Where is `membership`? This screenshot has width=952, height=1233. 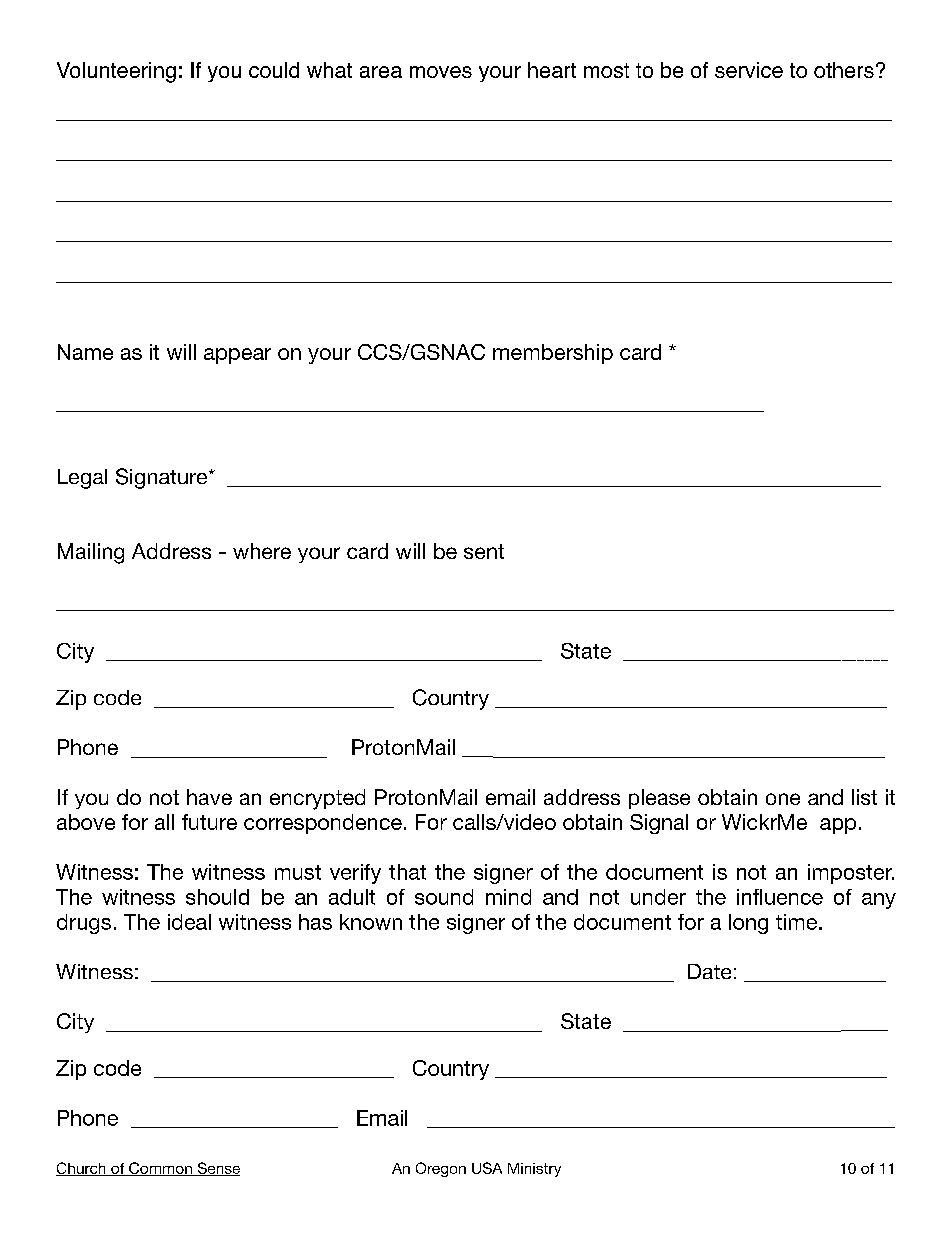
membership is located at coordinates (553, 354).
